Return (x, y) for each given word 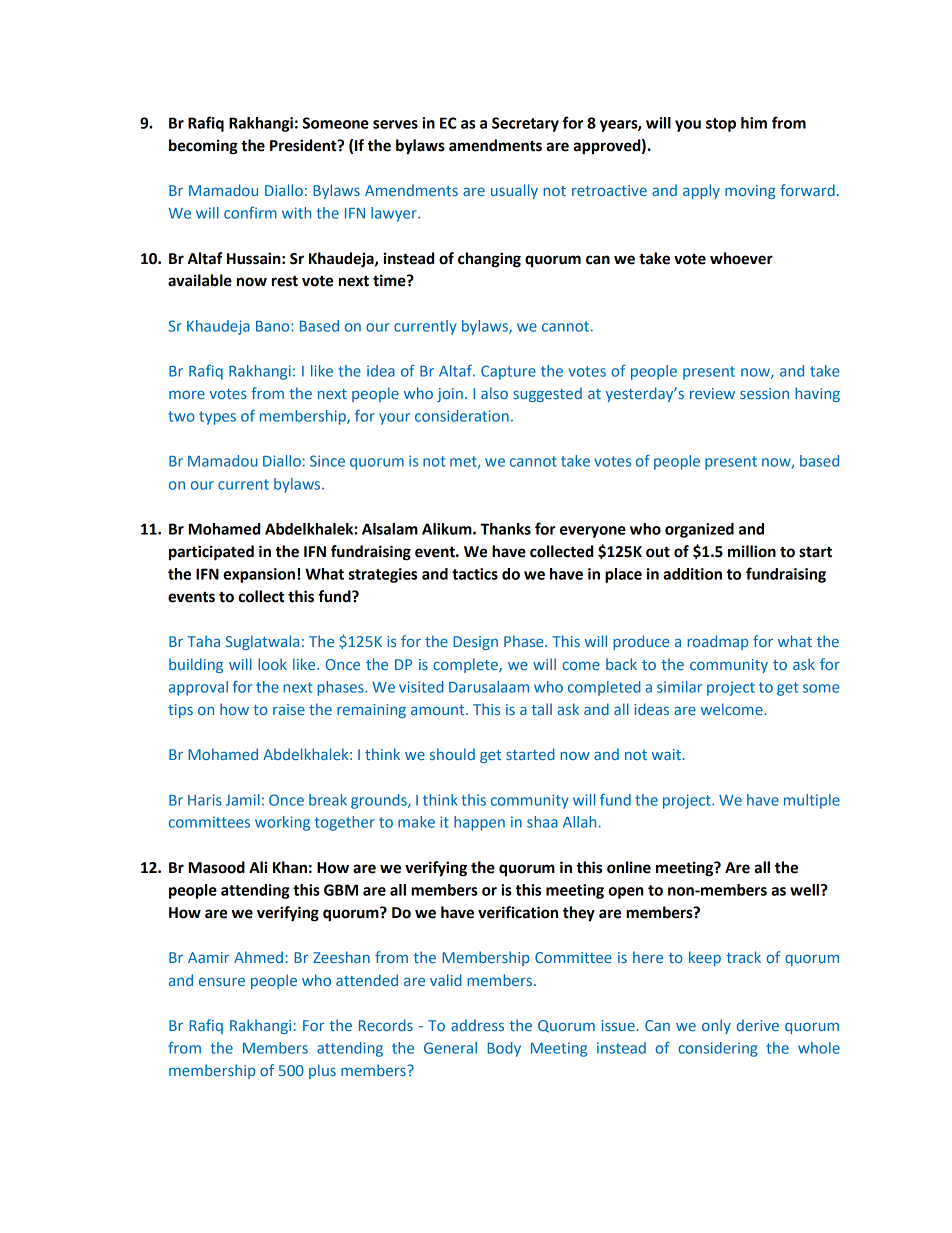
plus (322, 1071)
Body (504, 1049)
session (764, 393)
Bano (274, 326)
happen (479, 823)
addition (692, 574)
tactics (475, 574)
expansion (259, 575)
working (282, 823)
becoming (203, 147)
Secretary (525, 124)
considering (718, 1049)
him (754, 123)
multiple (812, 801)
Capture (508, 372)
